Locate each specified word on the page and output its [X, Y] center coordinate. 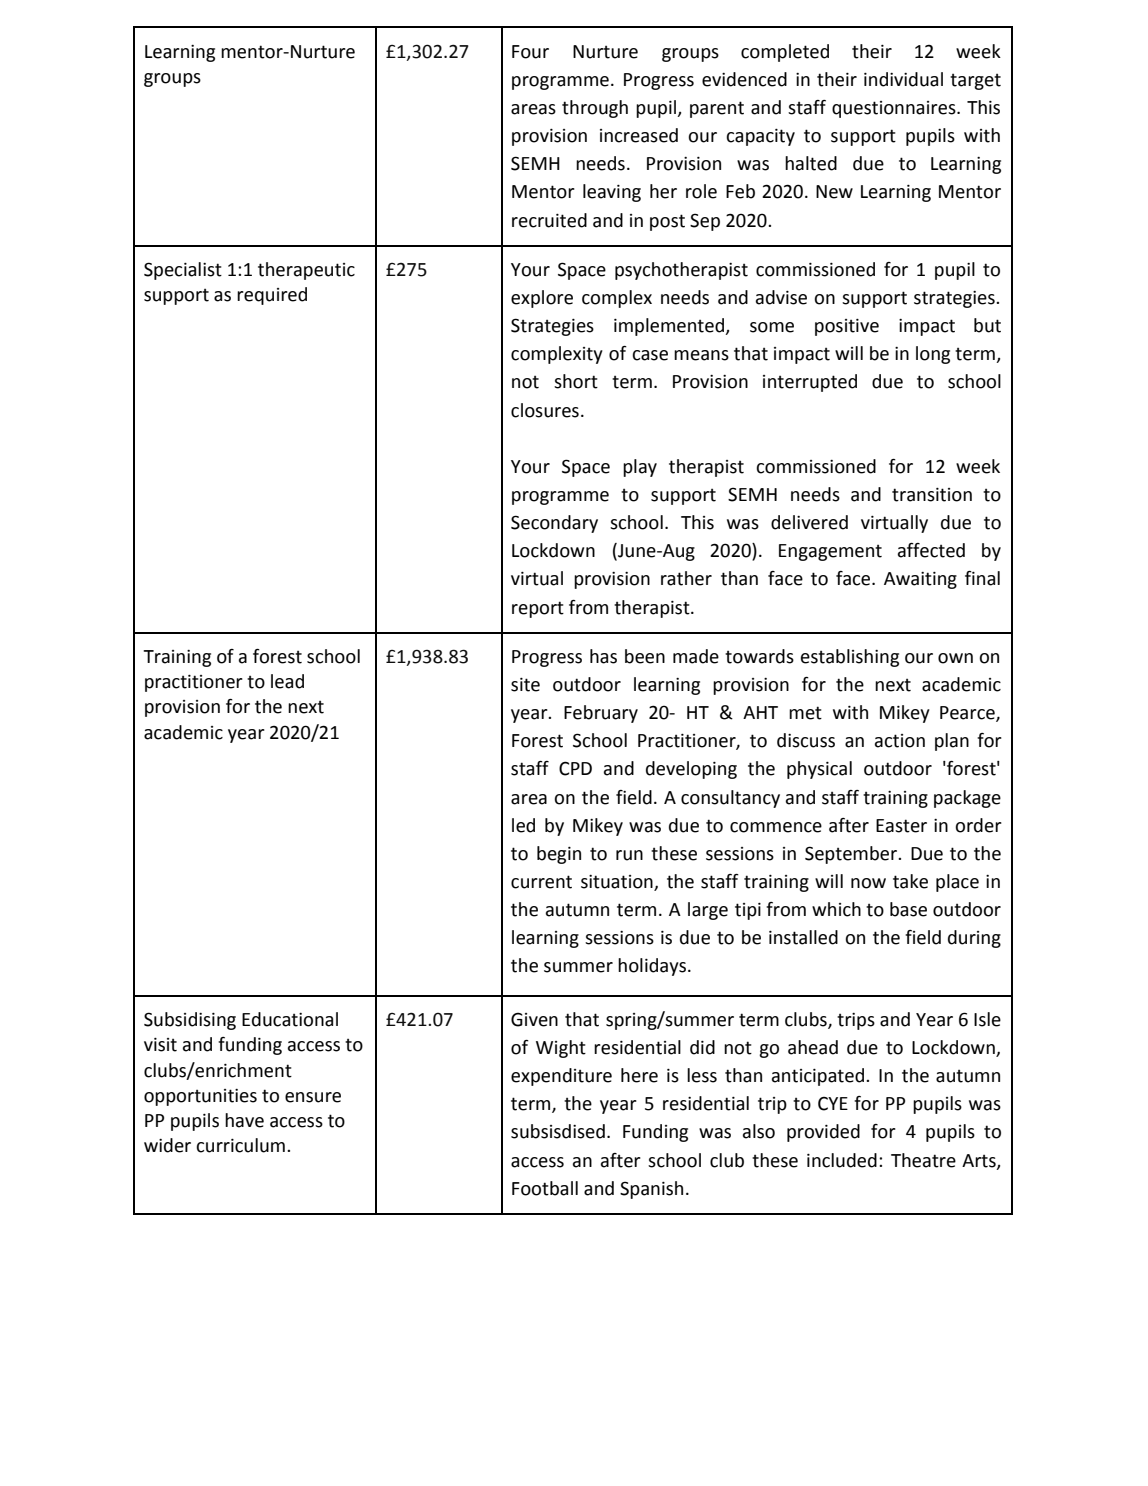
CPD [575, 768]
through [595, 109]
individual [903, 79]
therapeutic [306, 271]
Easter [901, 826]
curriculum [240, 1145]
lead [287, 681]
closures [545, 410]
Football [545, 1188]
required [272, 296]
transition [932, 494]
